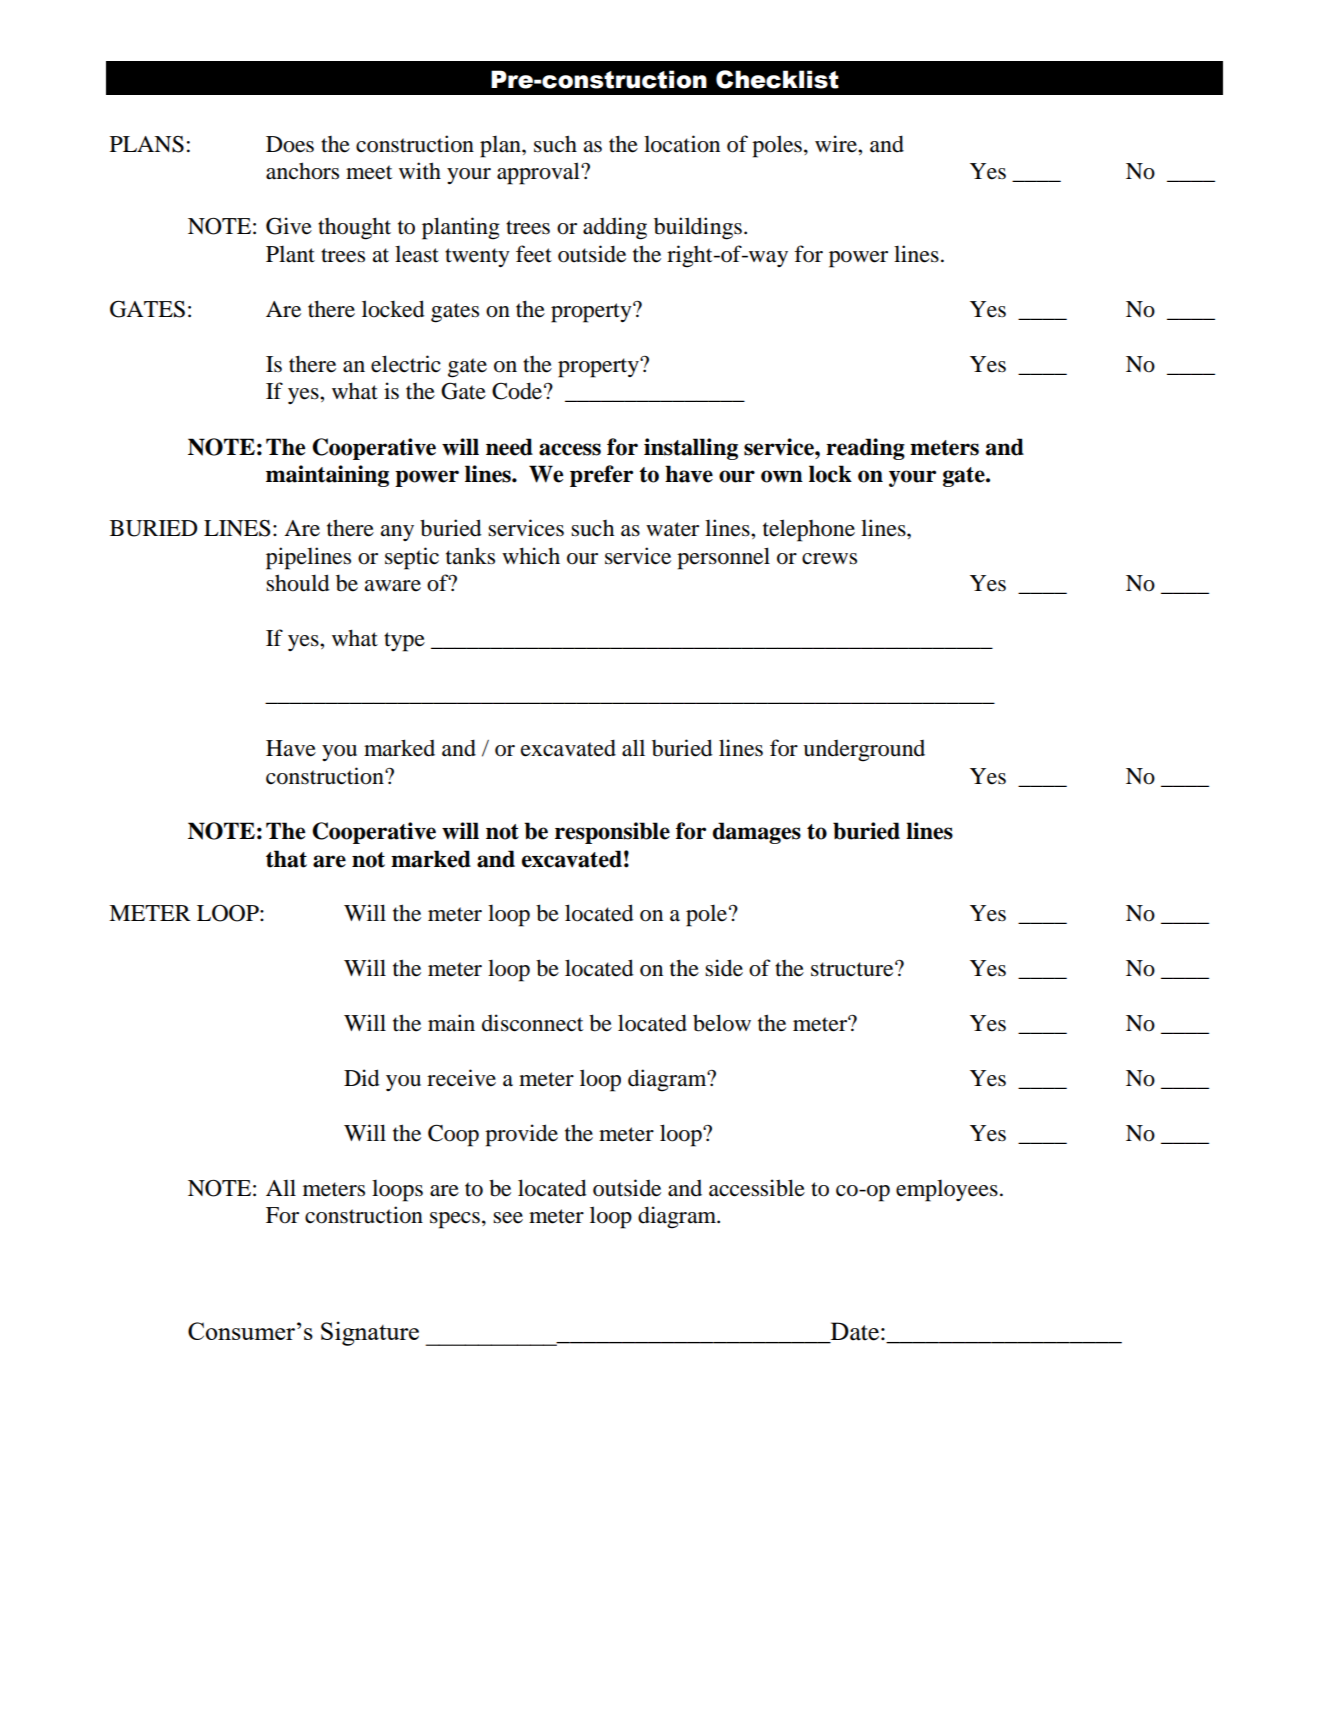  What do you see at coordinates (682, 144) in the page?
I see `location` at bounding box center [682, 144].
